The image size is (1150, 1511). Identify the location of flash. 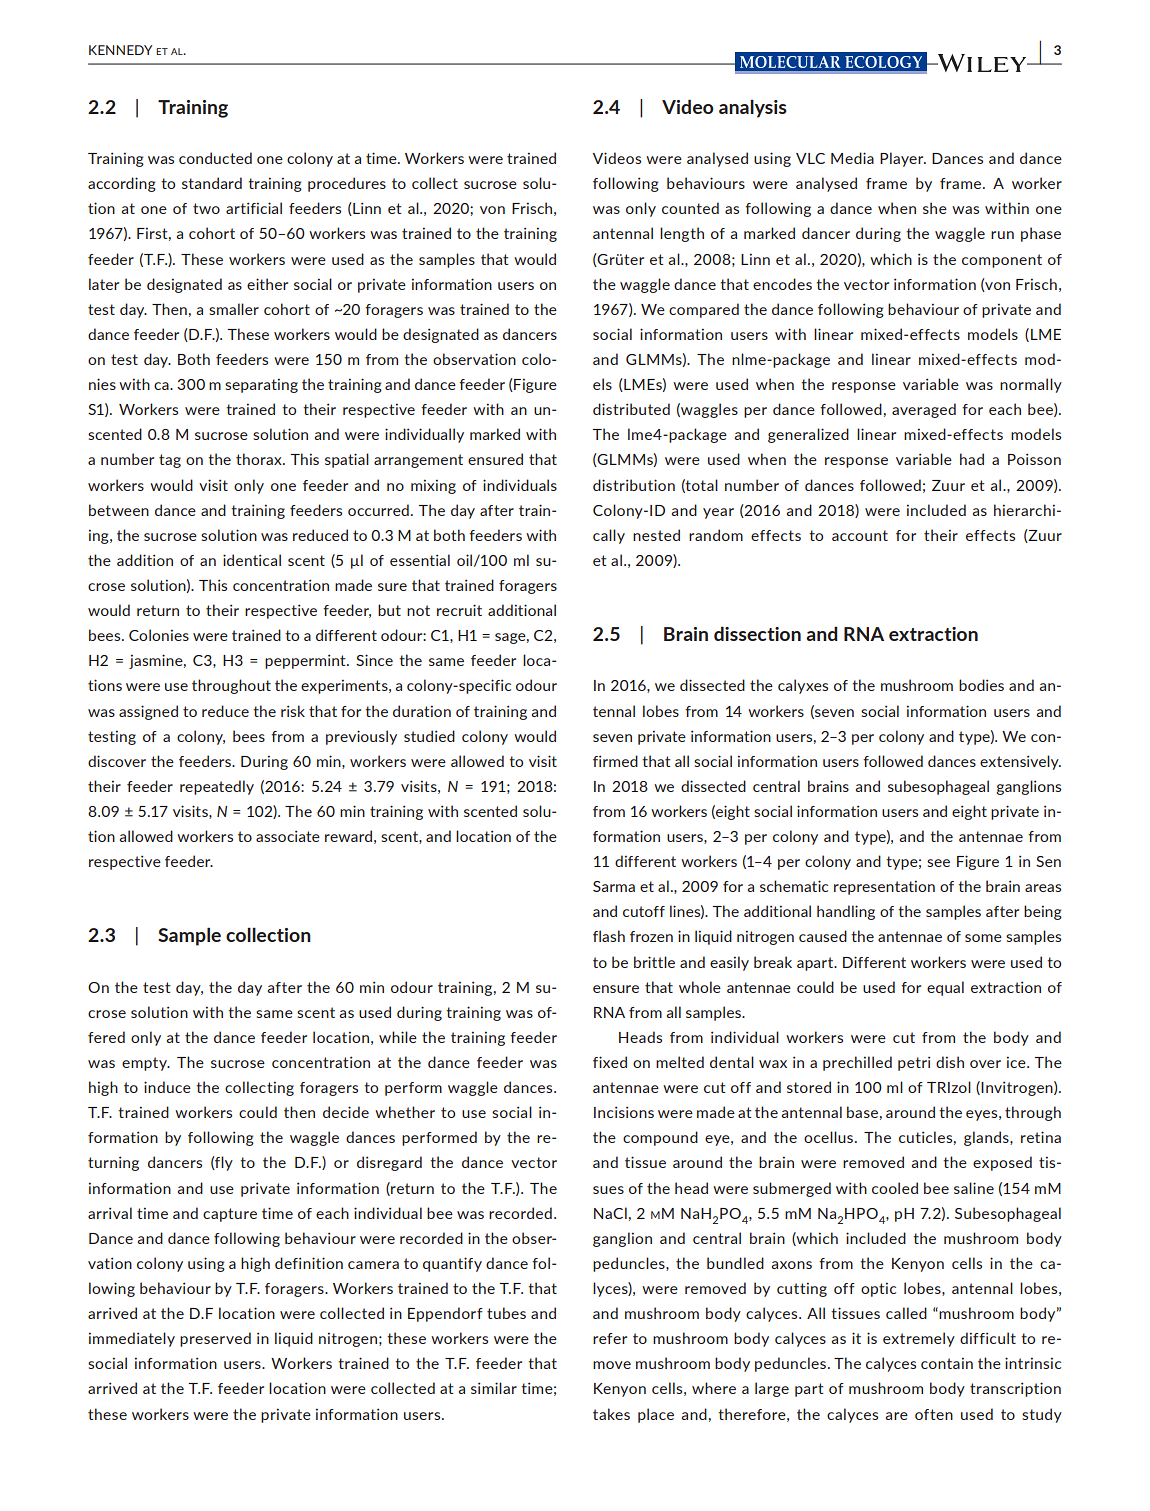
(609, 936).
